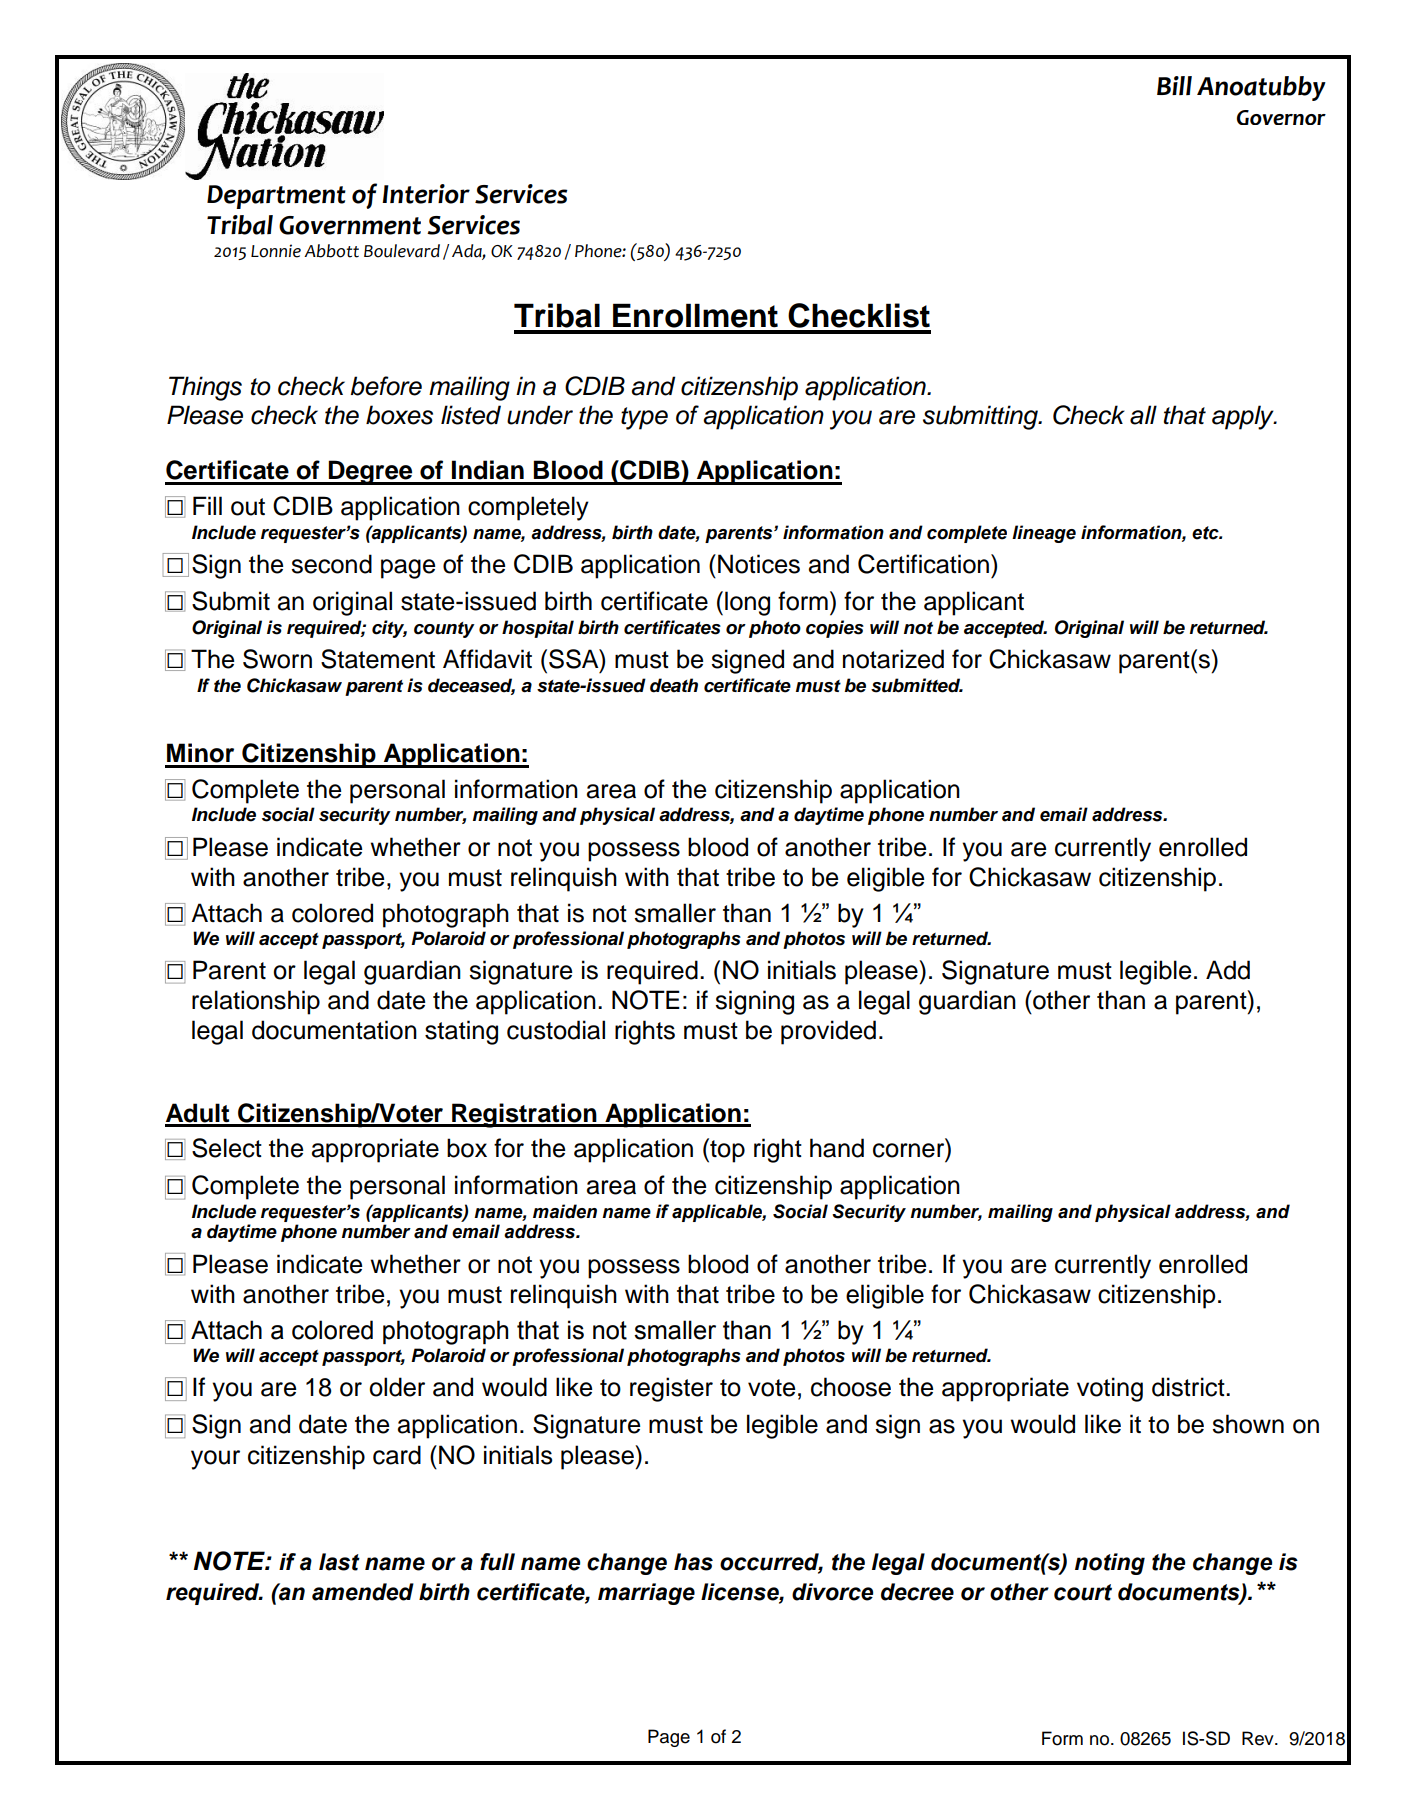 The width and height of the screenshot is (1406, 1820). What do you see at coordinates (276, 197) in the screenshot?
I see `Department` at bounding box center [276, 197].
